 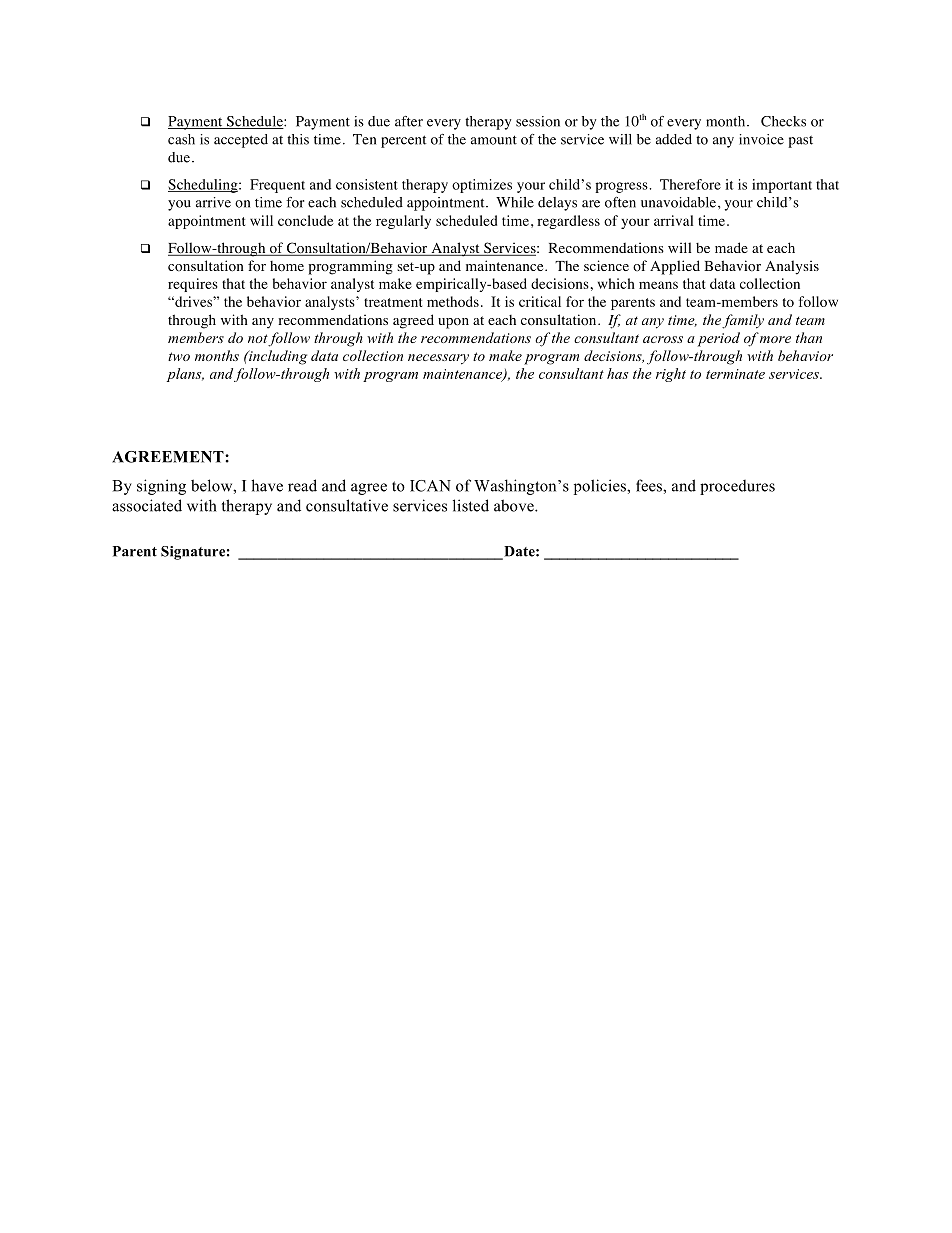 What do you see at coordinates (494, 140) in the document?
I see `amount` at bounding box center [494, 140].
